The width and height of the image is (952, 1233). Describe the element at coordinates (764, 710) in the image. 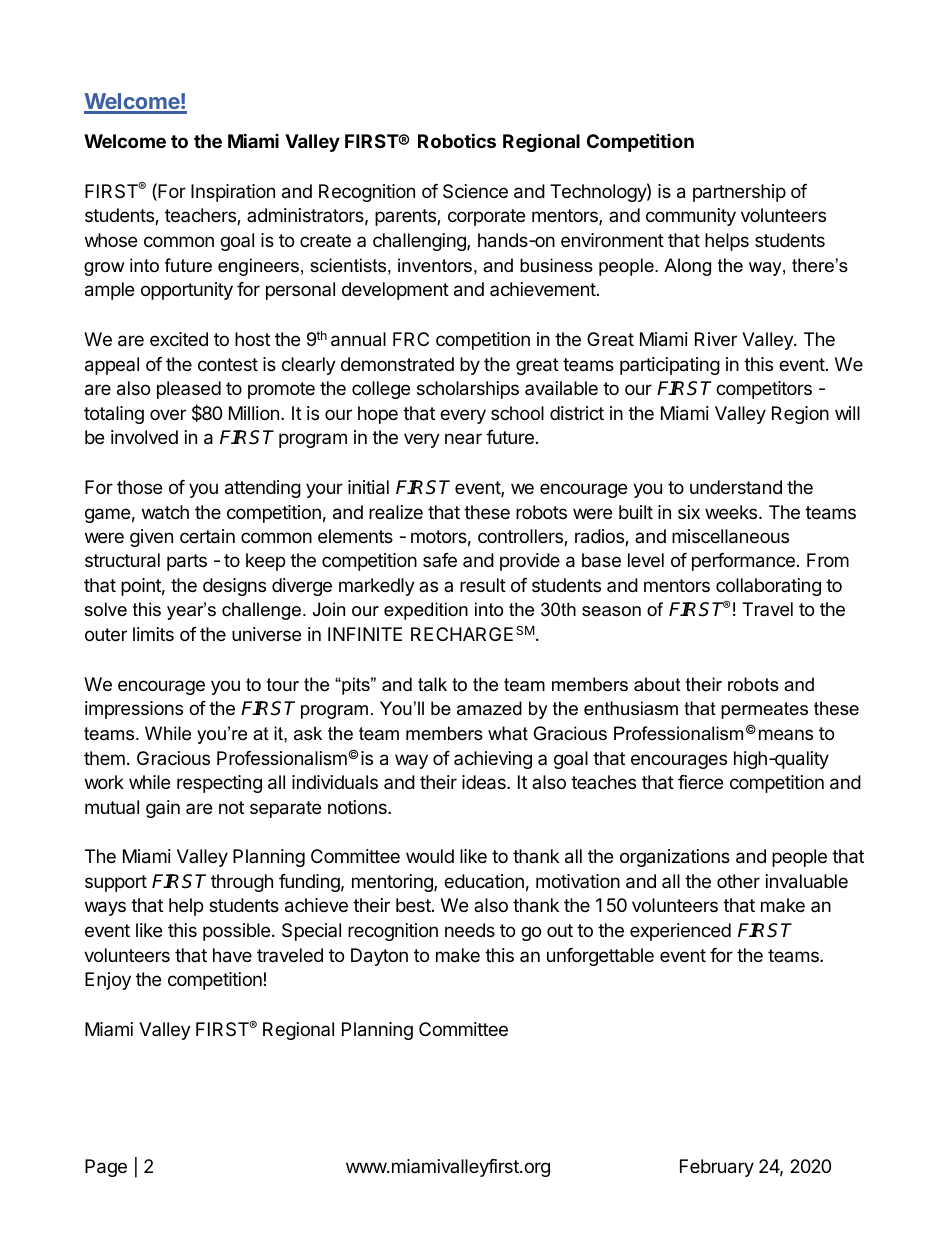

I see `permeates` at that location.
